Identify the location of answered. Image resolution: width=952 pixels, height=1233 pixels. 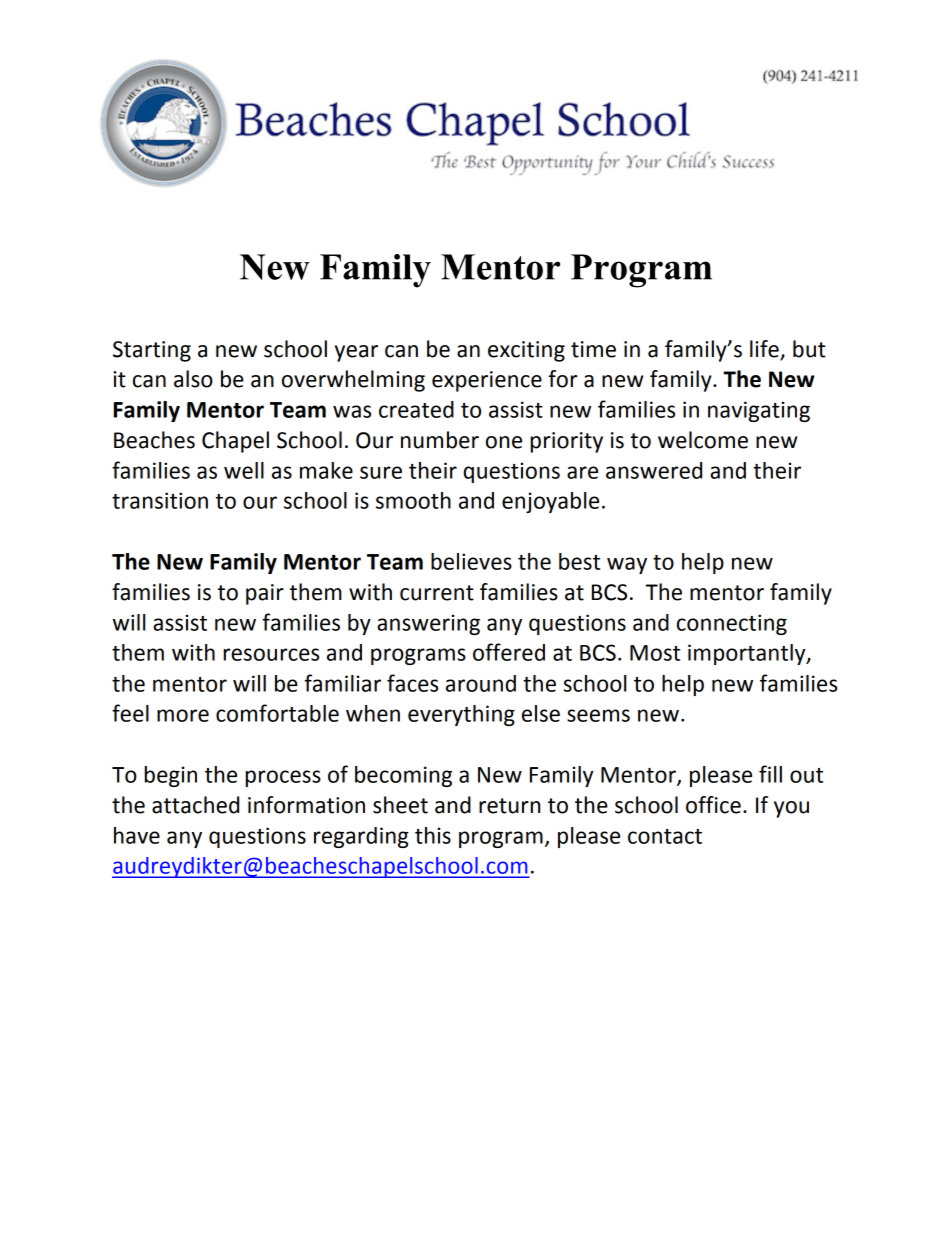
(654, 470).
